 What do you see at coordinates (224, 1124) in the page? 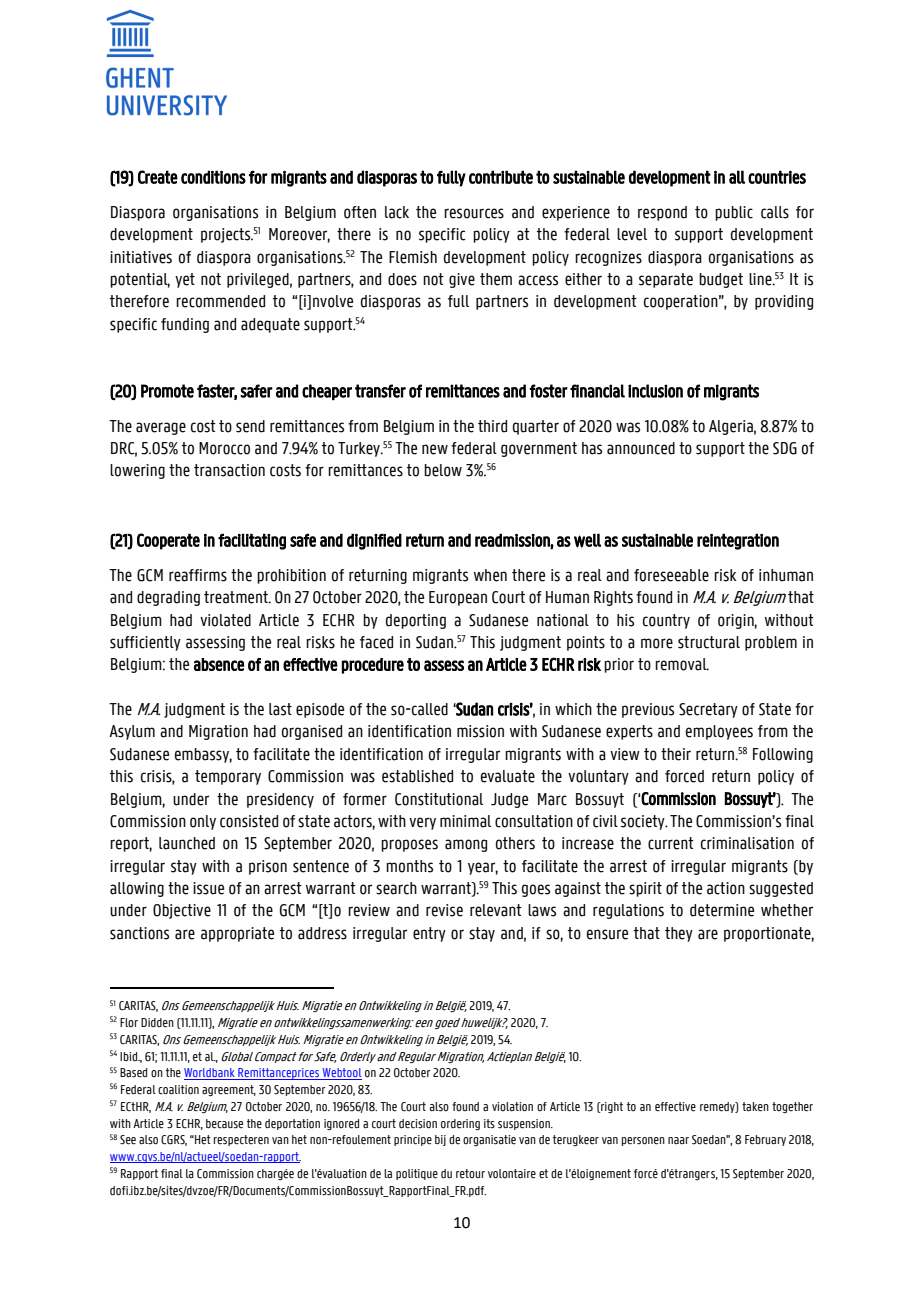
I see `because` at bounding box center [224, 1124].
